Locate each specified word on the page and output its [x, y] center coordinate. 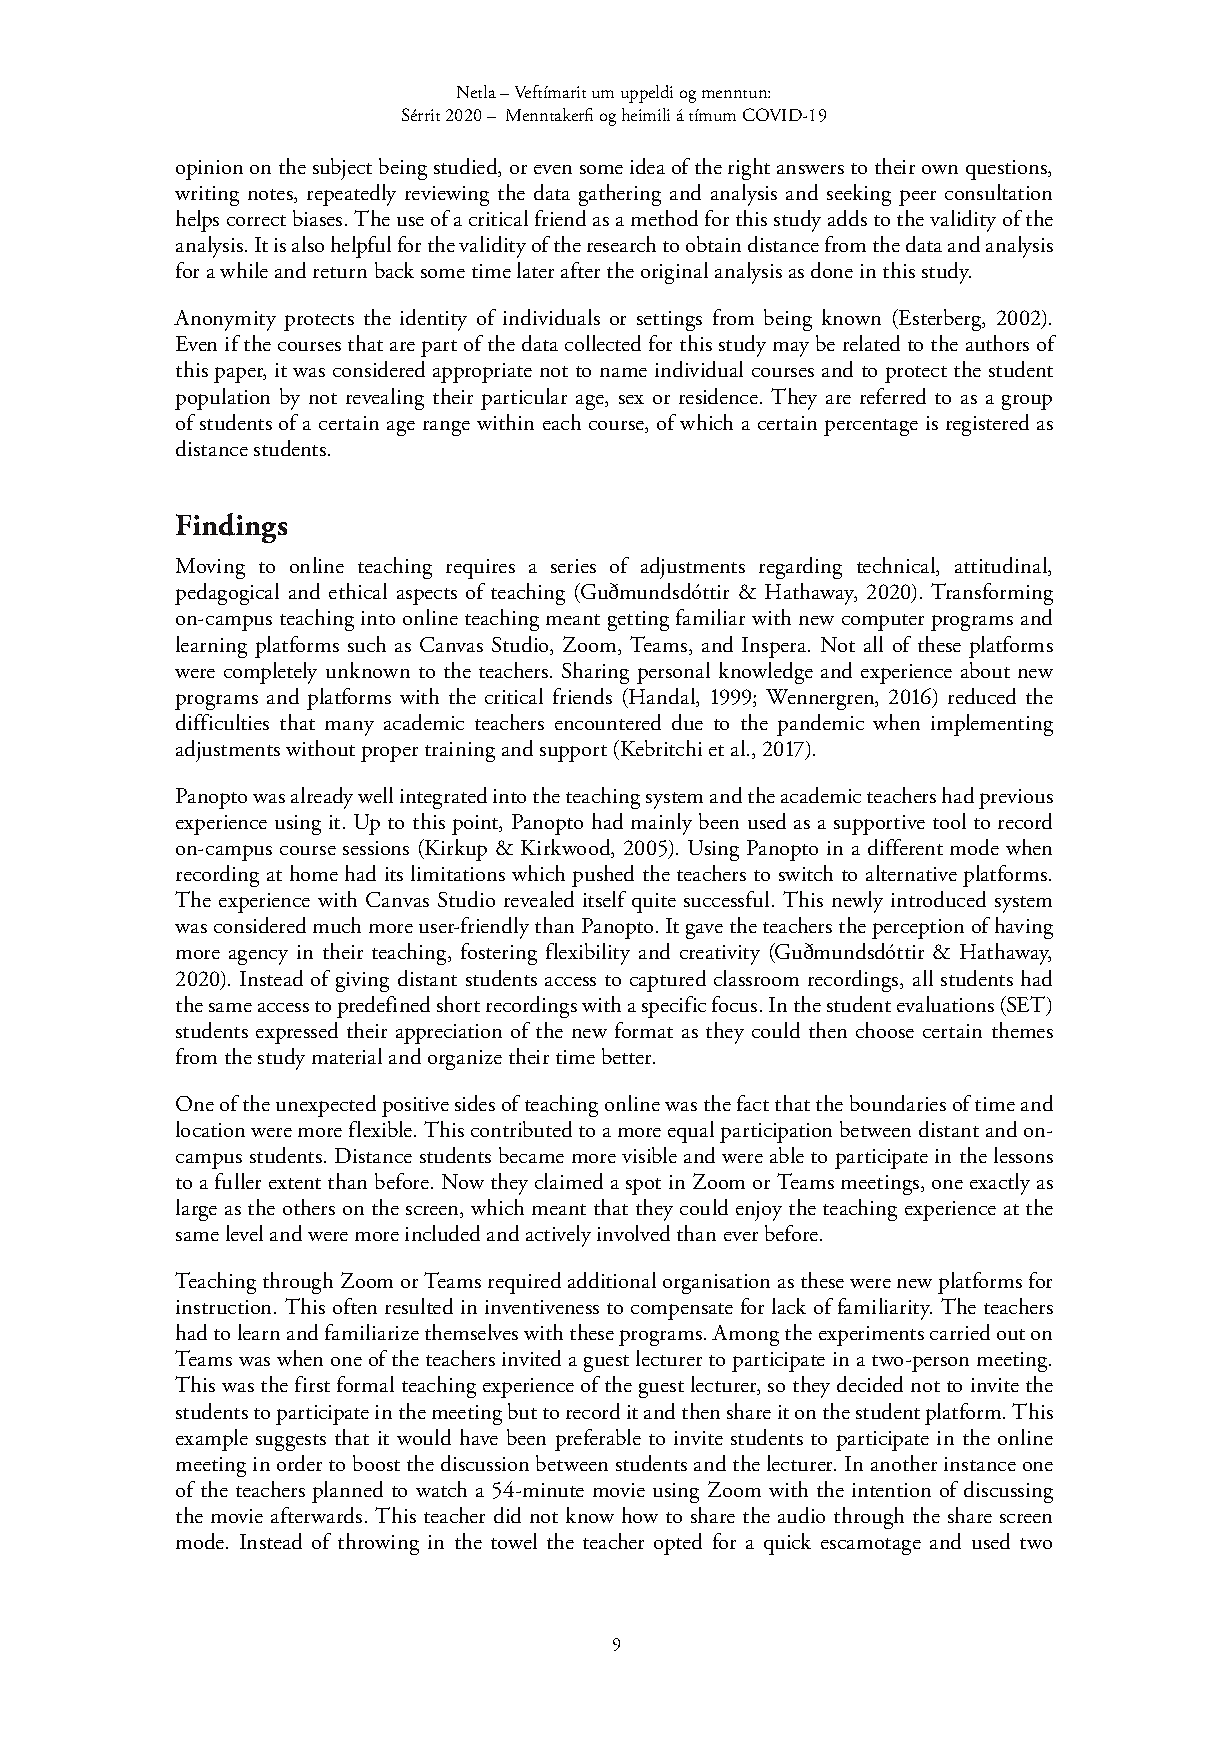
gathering [620, 195]
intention [891, 1490]
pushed [603, 876]
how [640, 1515]
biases [317, 218]
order [299, 1463]
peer [917, 198]
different [905, 847]
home [314, 873]
